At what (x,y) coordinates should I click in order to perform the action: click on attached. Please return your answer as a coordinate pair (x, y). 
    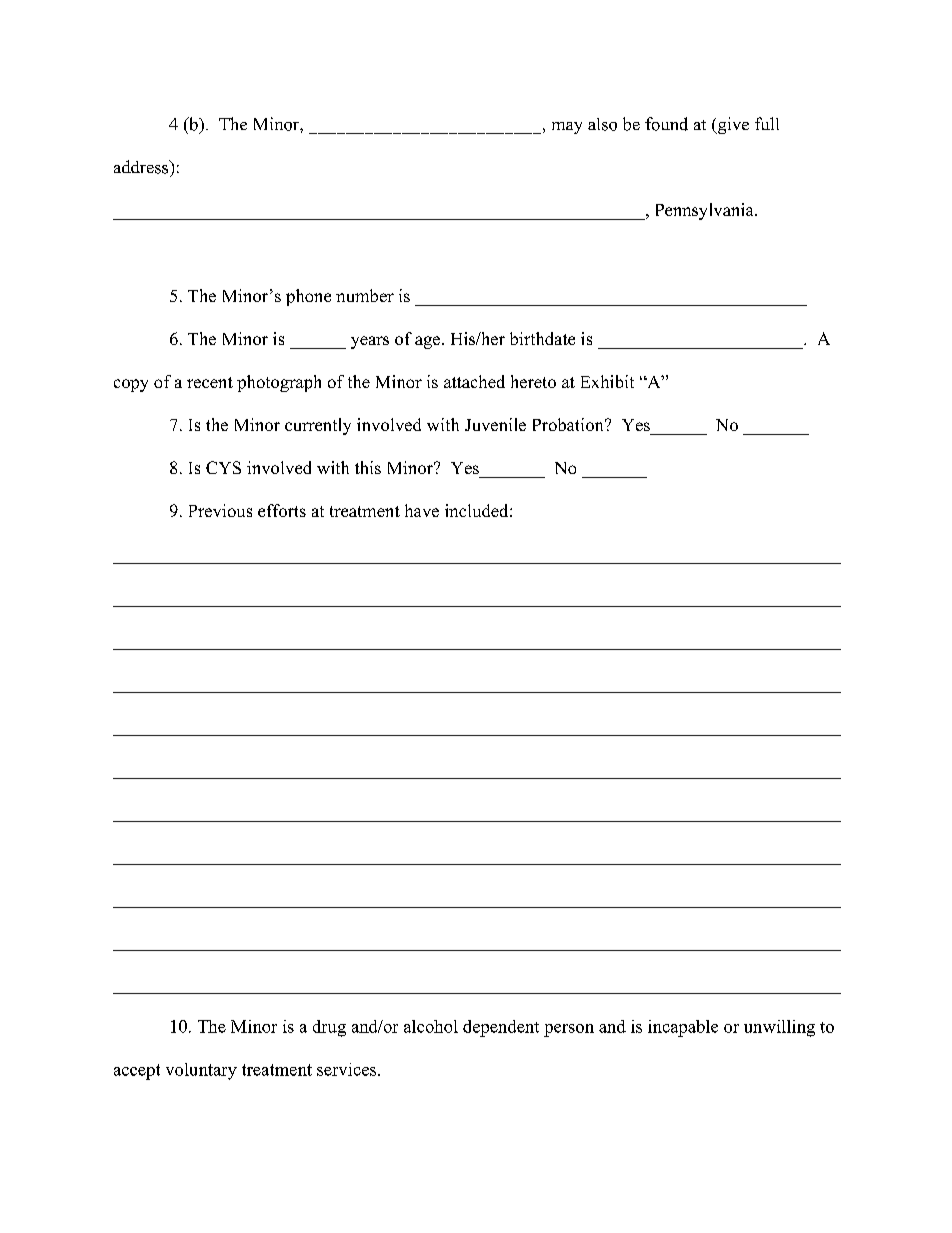
    Looking at the image, I should click on (474, 381).
